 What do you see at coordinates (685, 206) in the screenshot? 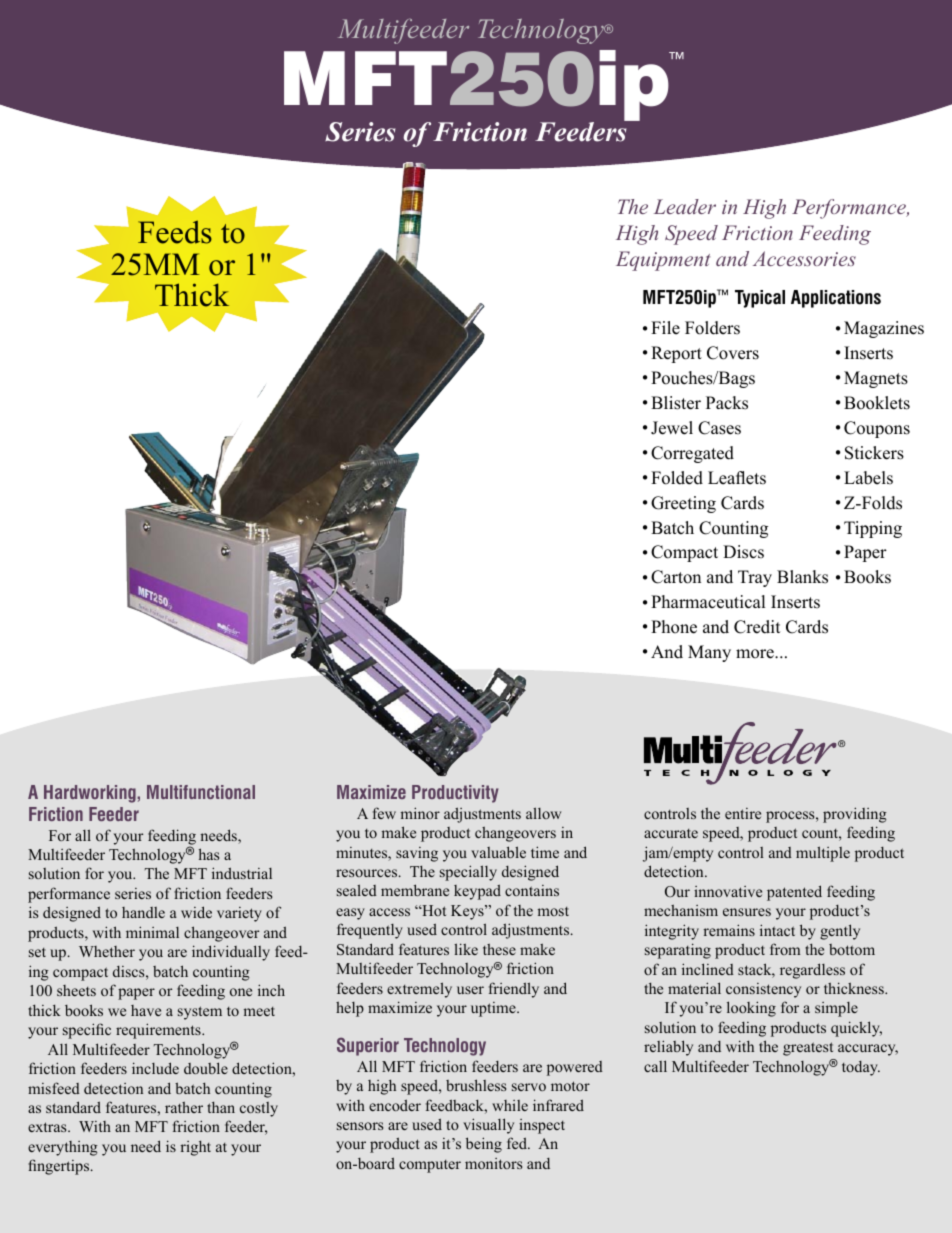
I see `Leader` at bounding box center [685, 206].
